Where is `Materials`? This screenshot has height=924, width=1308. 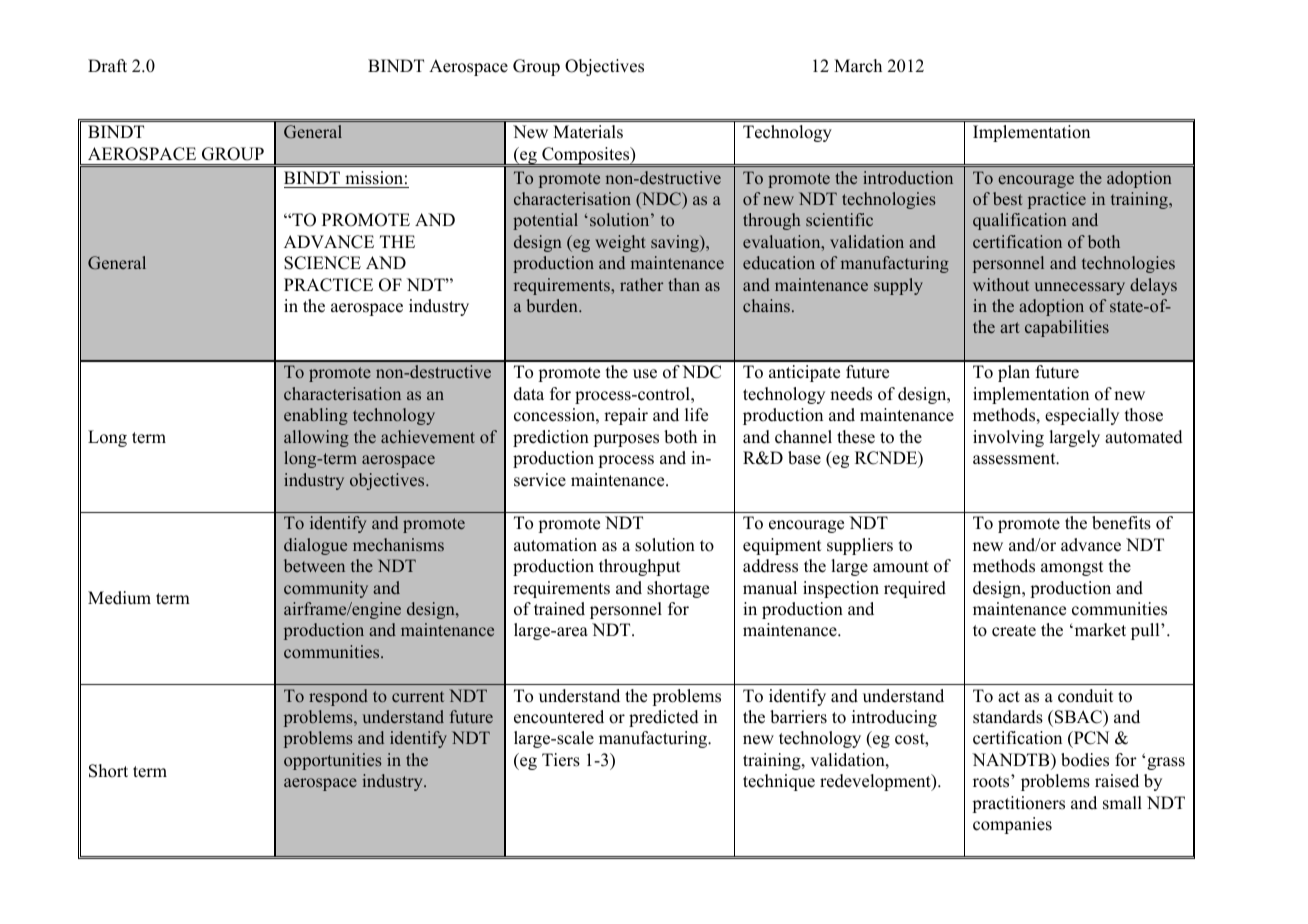
Materials is located at coordinates (588, 132).
